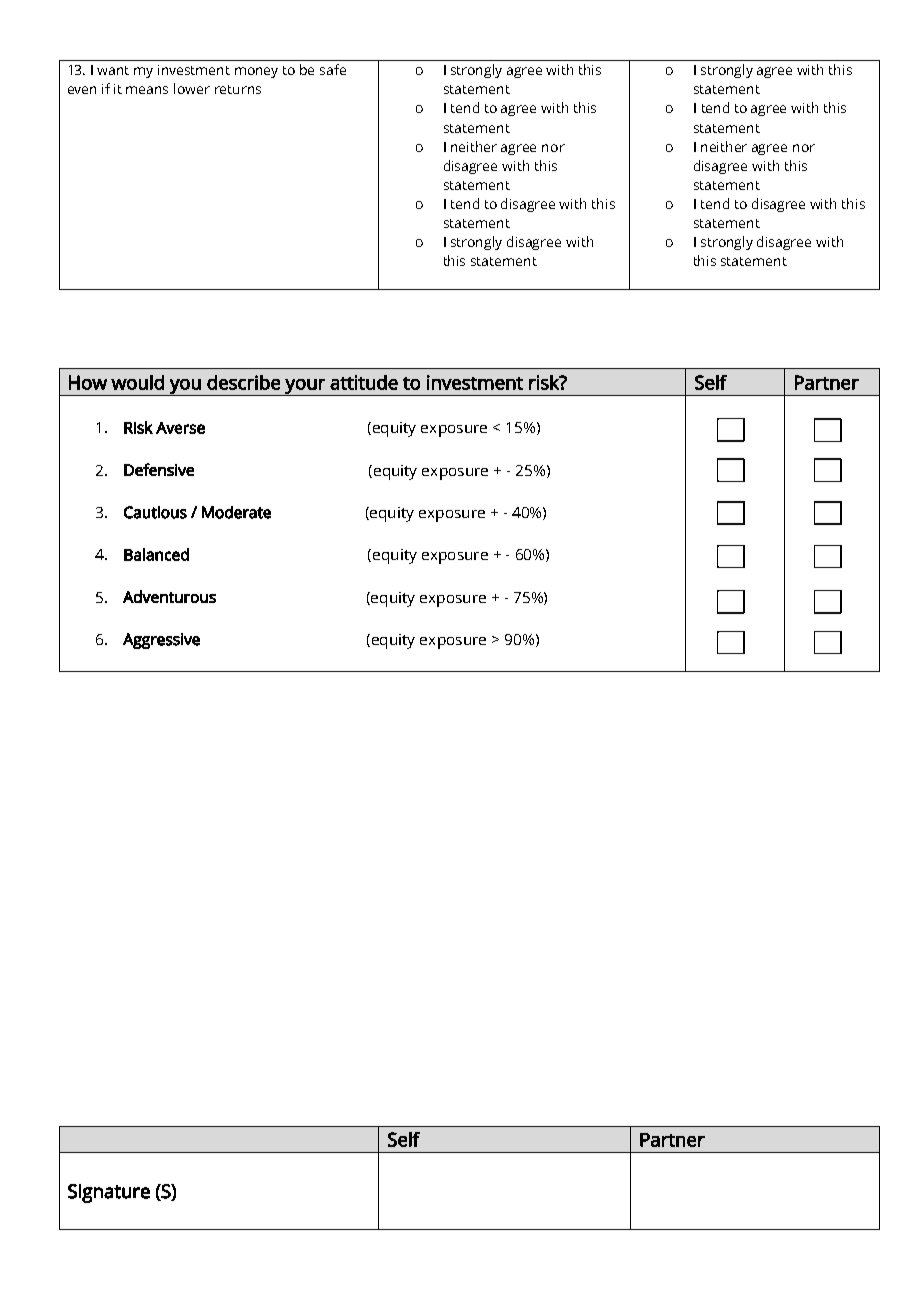 Image resolution: width=924 pixels, height=1308 pixels. Describe the element at coordinates (113, 70) in the page. I see `want` at that location.
